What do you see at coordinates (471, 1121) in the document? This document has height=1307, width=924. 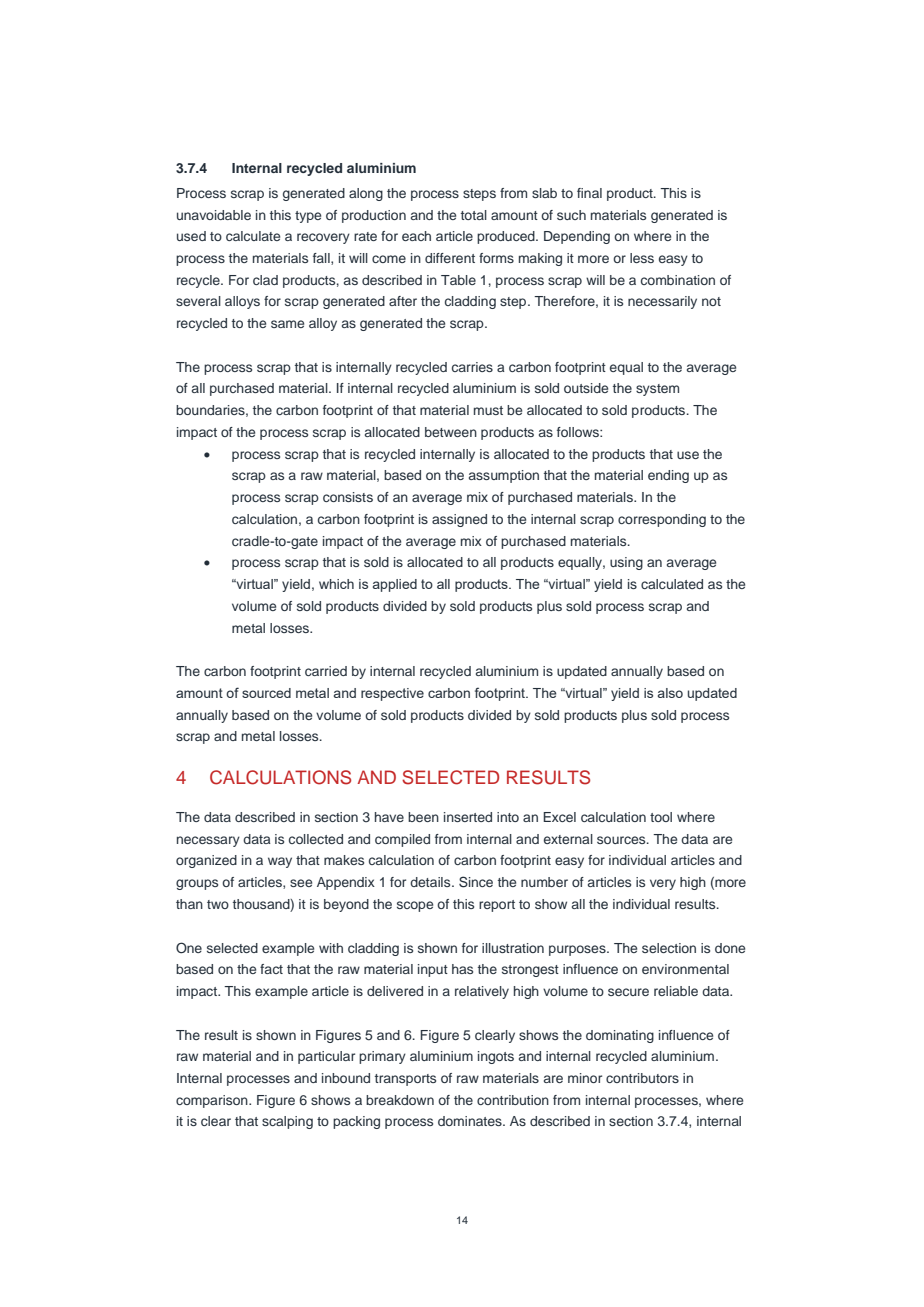 I see `dominates` at bounding box center [471, 1121].
